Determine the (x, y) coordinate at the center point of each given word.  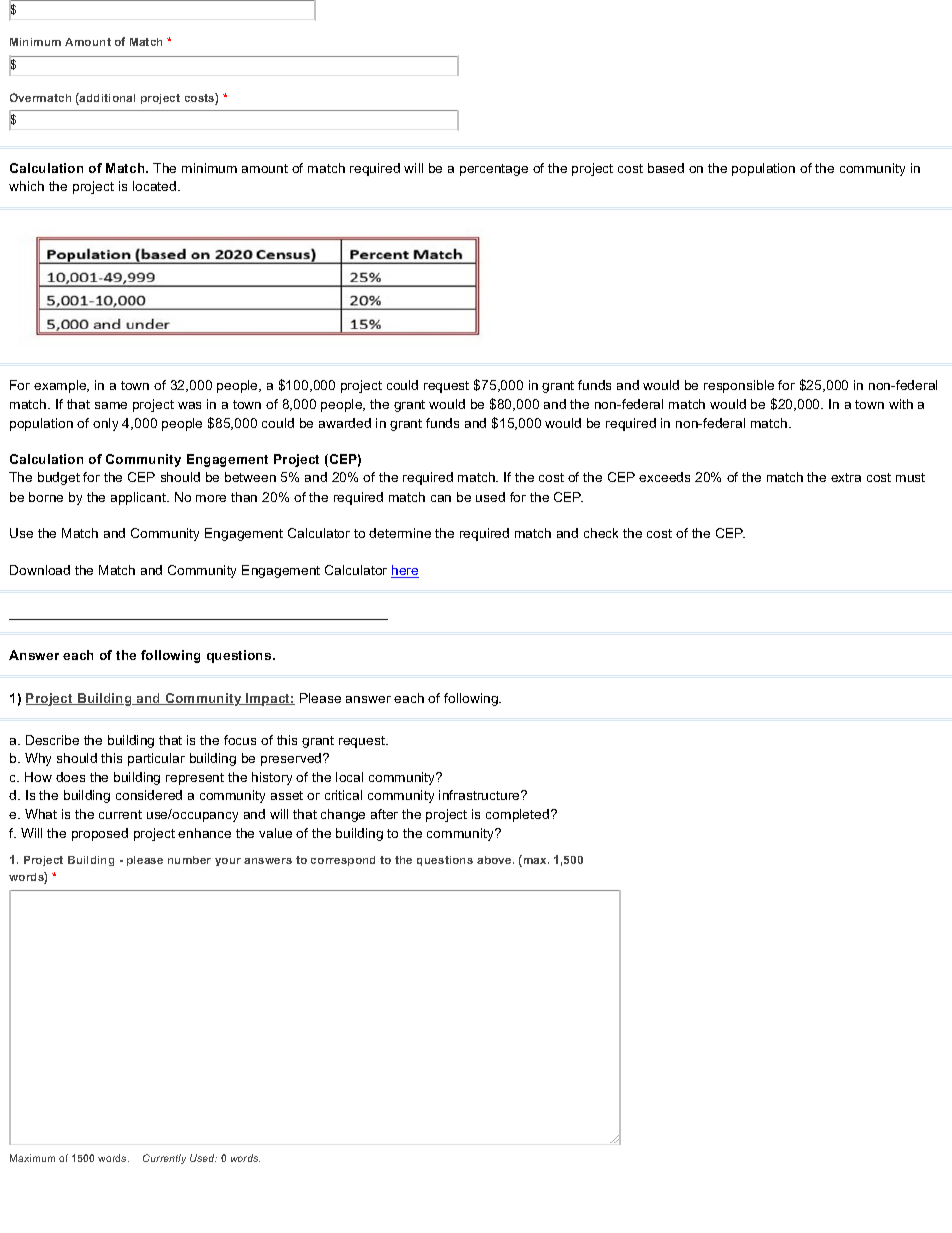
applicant (140, 498)
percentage (494, 170)
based (666, 168)
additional (106, 99)
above (495, 860)
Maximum (32, 1158)
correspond (343, 861)
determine (400, 533)
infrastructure (480, 795)
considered (149, 795)
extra (846, 477)
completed (517, 815)
